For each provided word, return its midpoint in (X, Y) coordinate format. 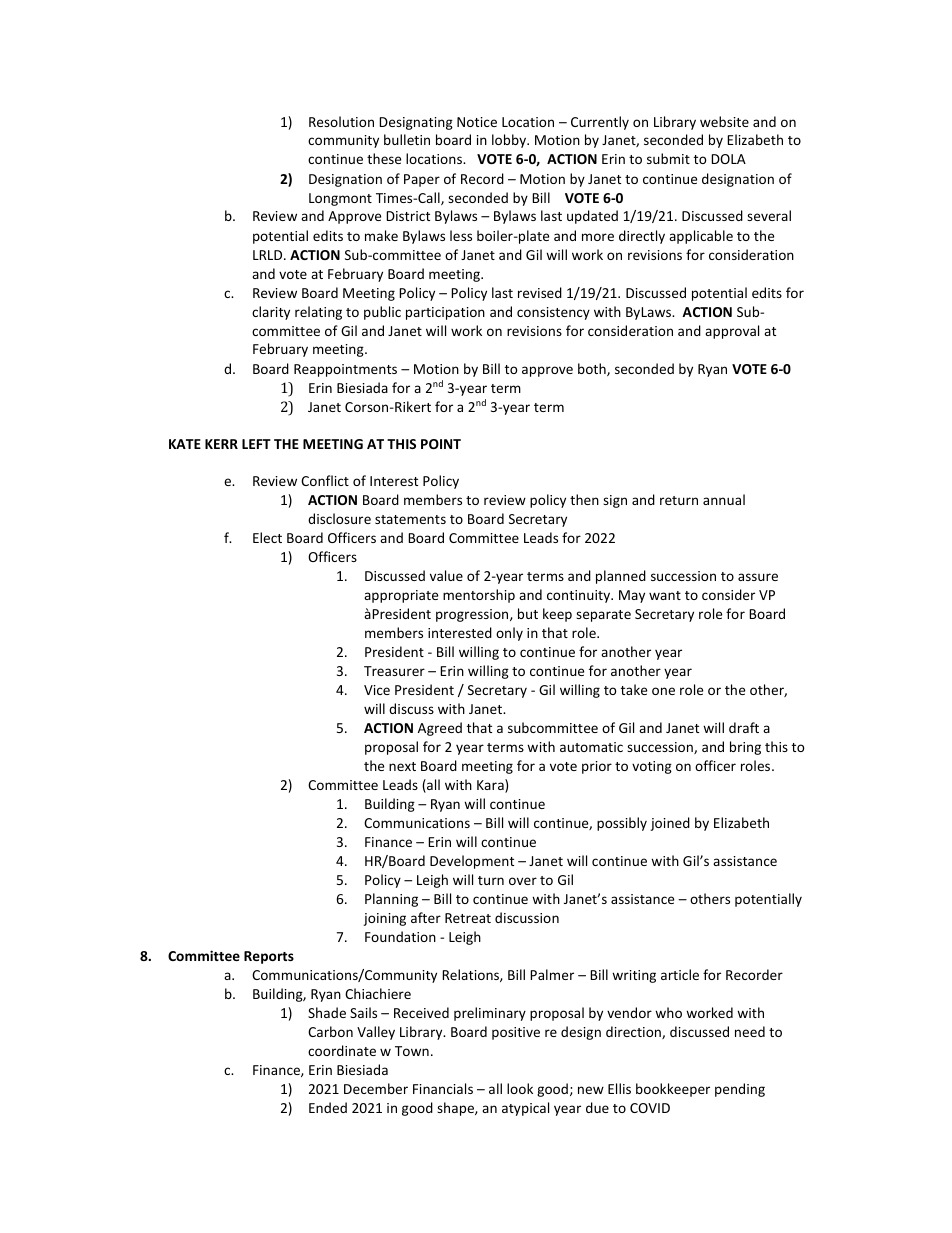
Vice (377, 690)
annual (724, 499)
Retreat (468, 918)
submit (668, 158)
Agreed (440, 729)
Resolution (341, 121)
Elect (267, 537)
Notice (477, 122)
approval (732, 332)
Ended (328, 1107)
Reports (269, 957)
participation (445, 313)
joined (670, 824)
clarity (271, 313)
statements (410, 519)
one (663, 691)
